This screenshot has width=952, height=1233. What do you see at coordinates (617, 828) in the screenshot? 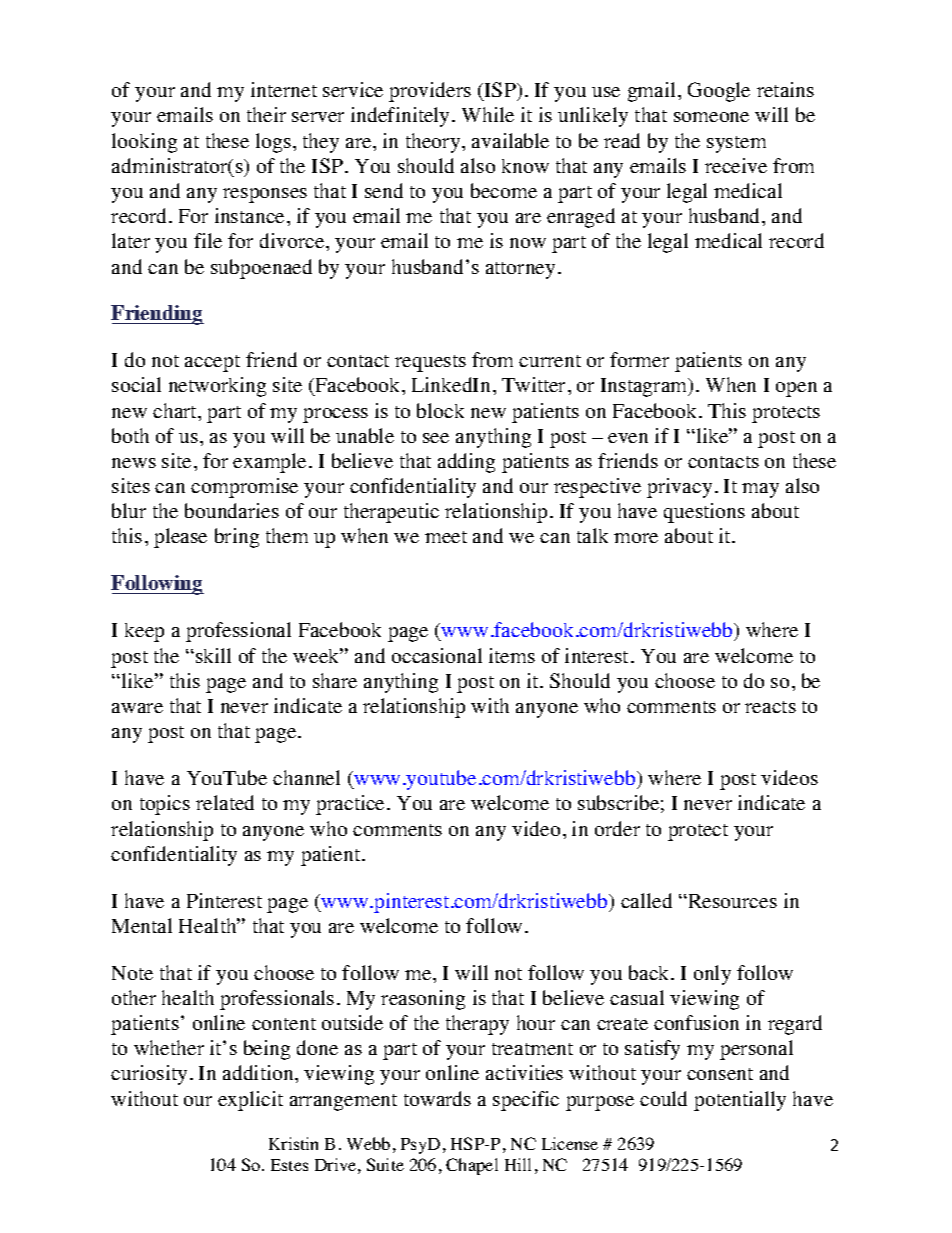
I see `order` at bounding box center [617, 828].
